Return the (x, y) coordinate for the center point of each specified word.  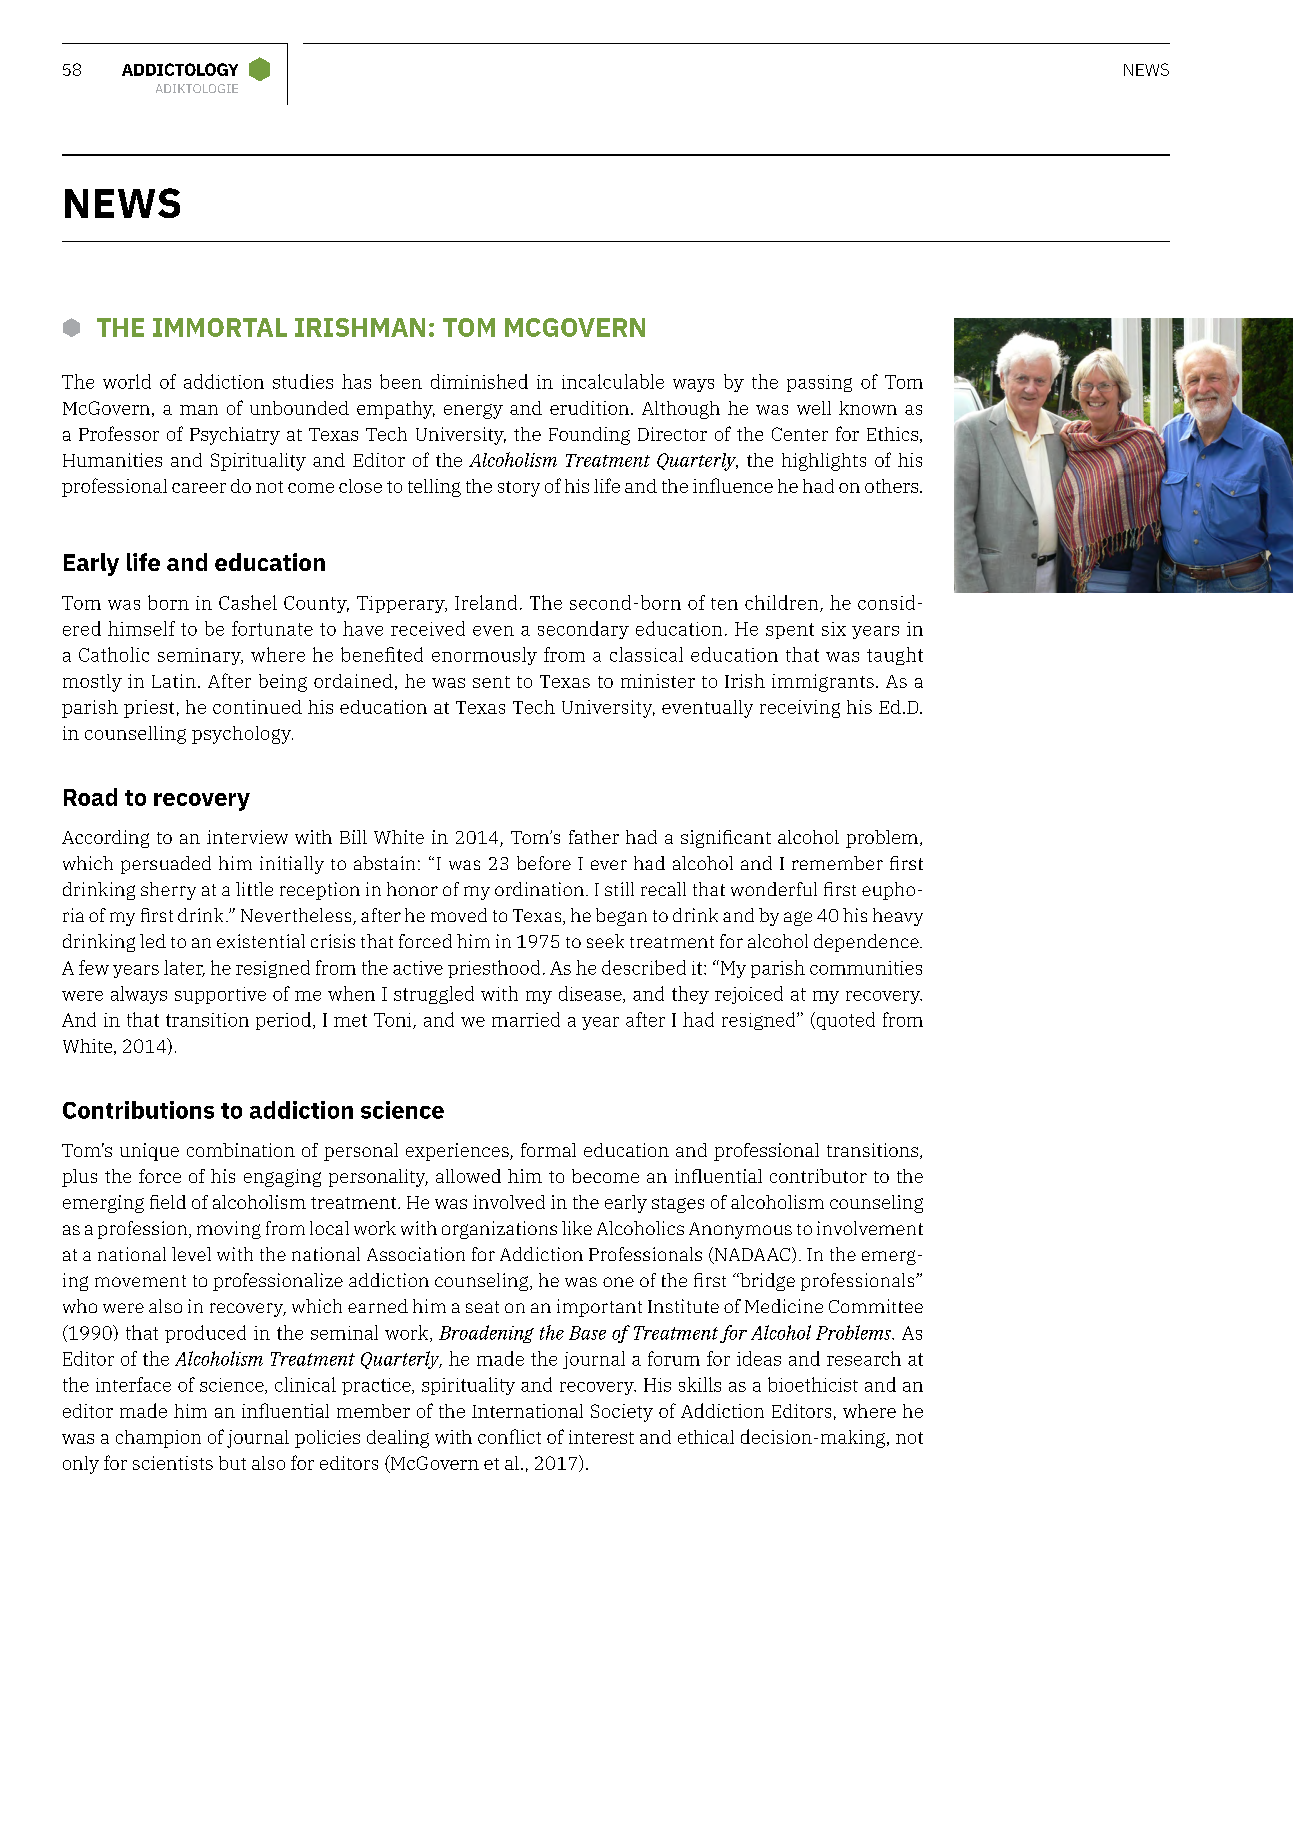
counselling (135, 735)
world (127, 381)
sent (491, 682)
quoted (844, 1021)
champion (158, 1439)
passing (819, 383)
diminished (479, 381)
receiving (800, 709)
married (526, 1019)
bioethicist (813, 1384)
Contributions (138, 1110)
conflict (509, 1436)
